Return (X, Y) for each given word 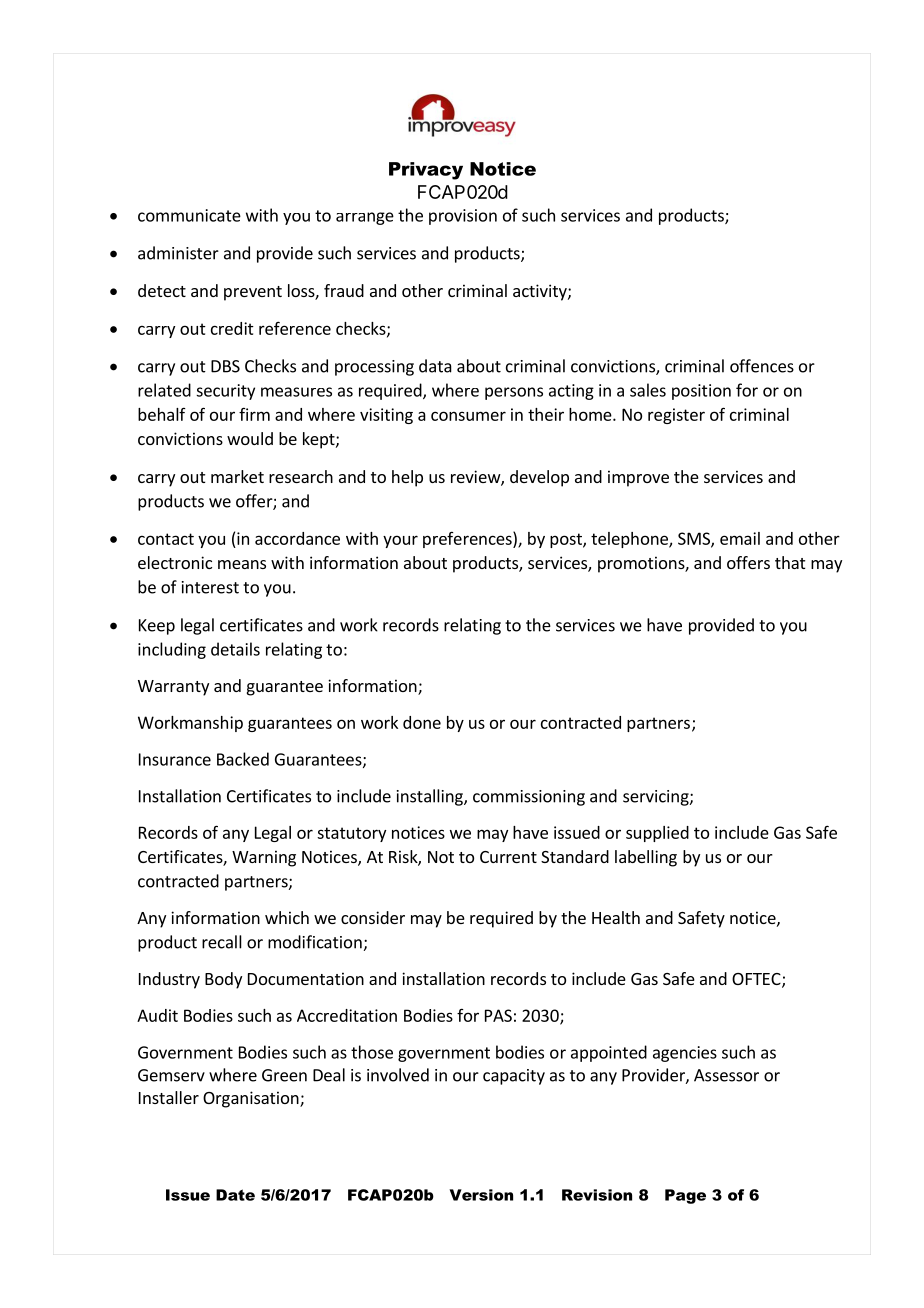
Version (481, 1195)
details (235, 649)
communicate (189, 215)
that (790, 562)
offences (762, 366)
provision (463, 217)
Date (235, 1195)
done (422, 722)
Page (685, 1196)
